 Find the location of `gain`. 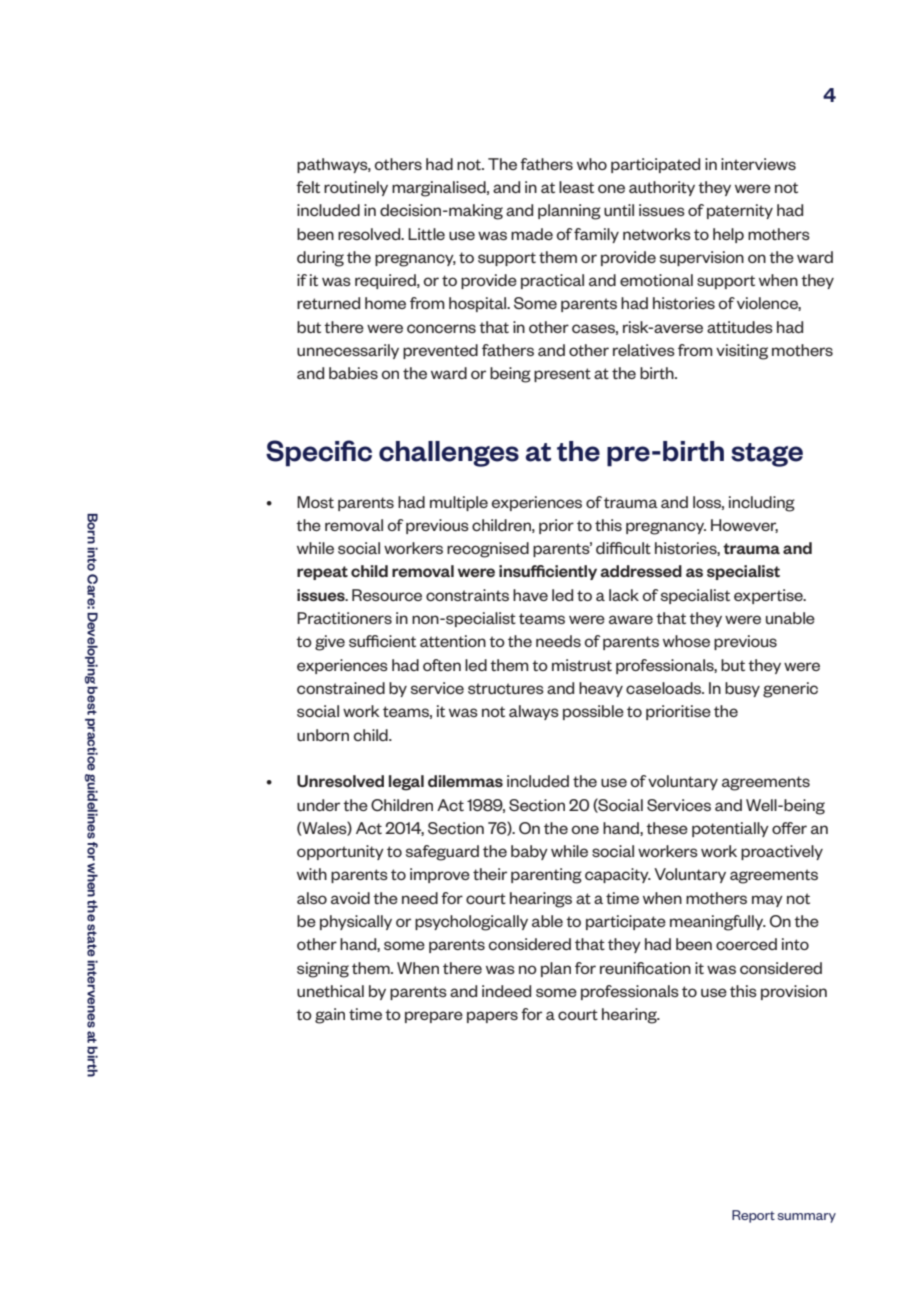

gain is located at coordinates (330, 1016).
